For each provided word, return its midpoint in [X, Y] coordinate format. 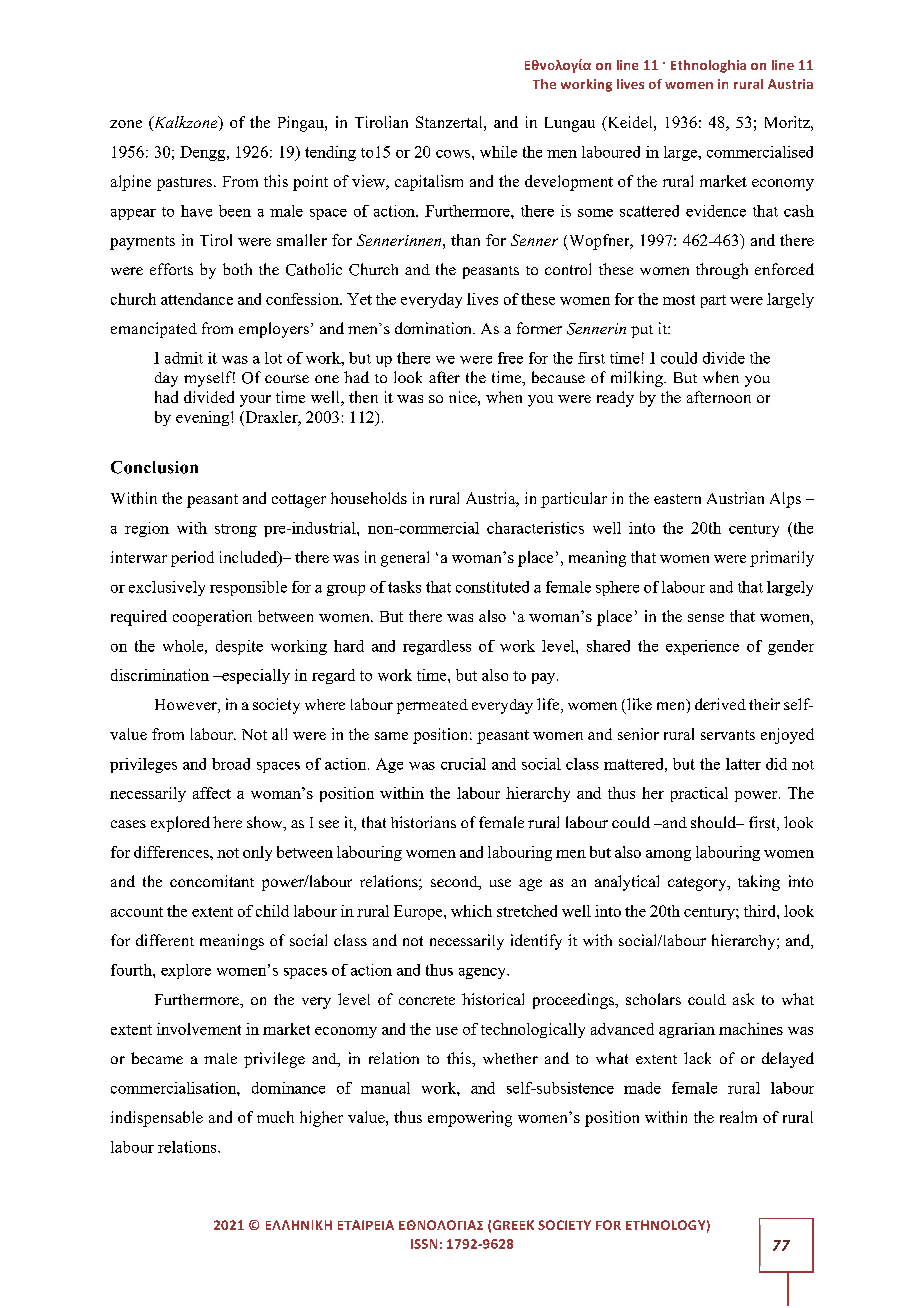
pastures [184, 184]
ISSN [424, 1244]
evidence [716, 211]
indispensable [157, 1119]
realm [738, 1117]
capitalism [429, 183]
